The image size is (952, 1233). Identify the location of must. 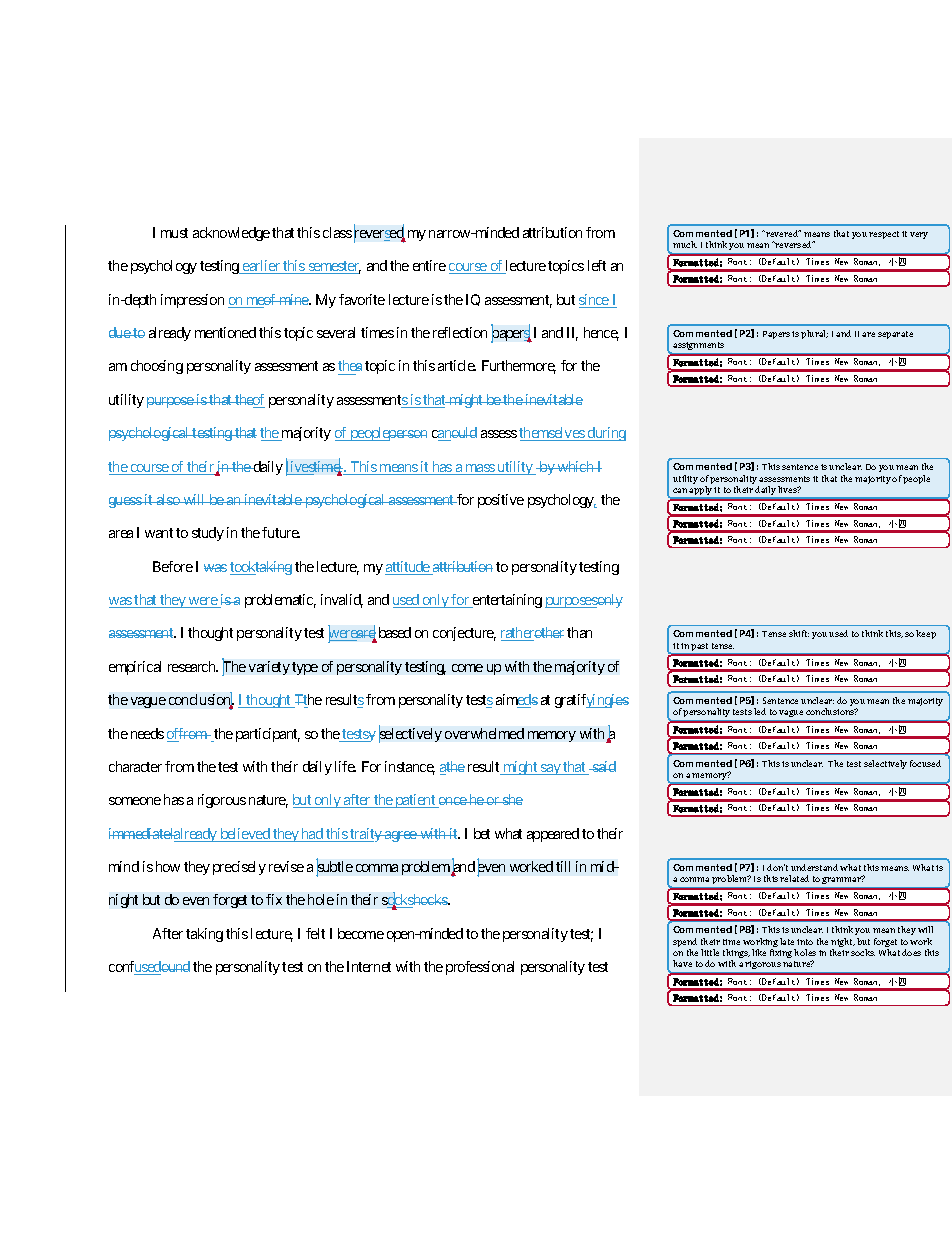
(174, 233).
